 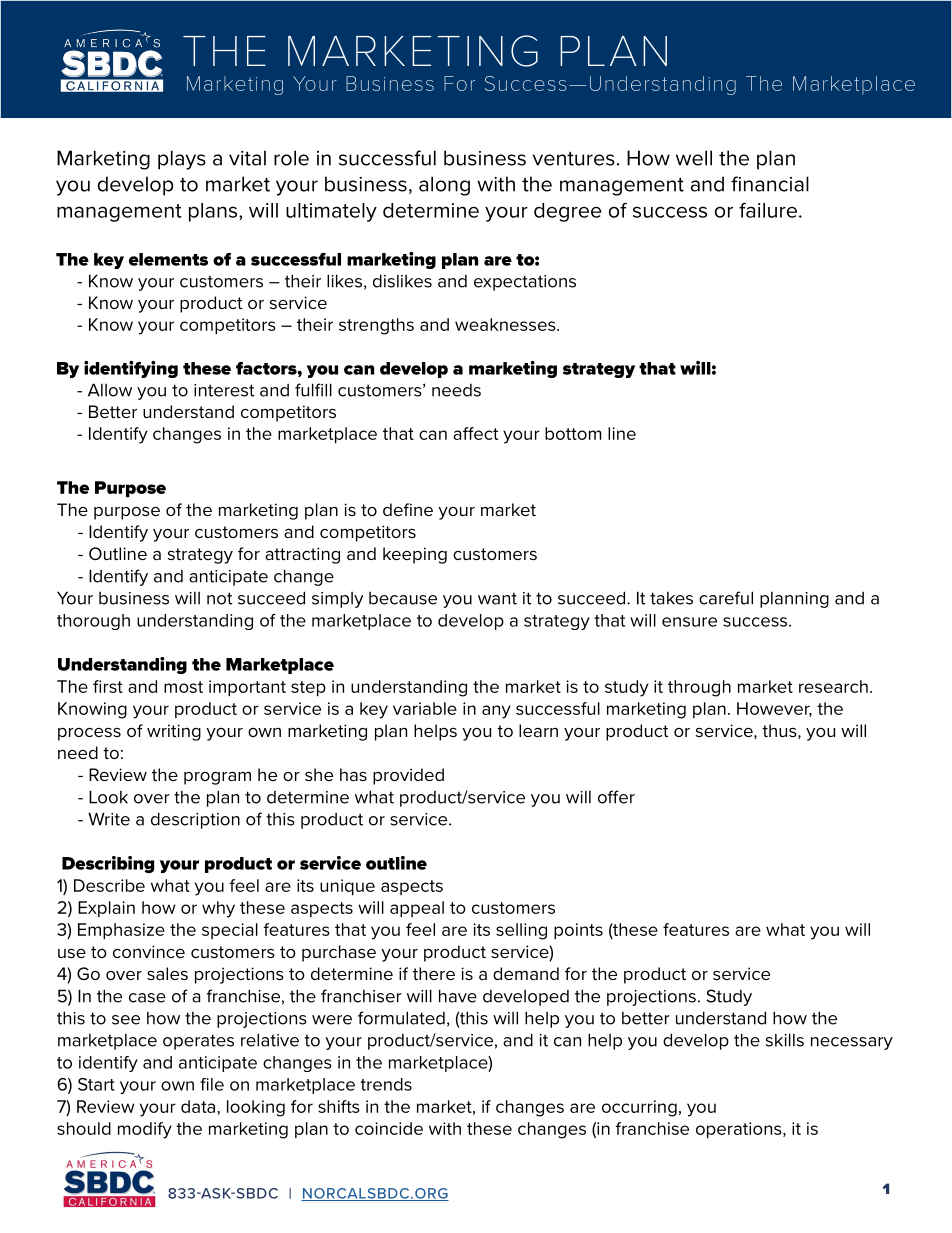 I want to click on along, so click(x=444, y=186).
